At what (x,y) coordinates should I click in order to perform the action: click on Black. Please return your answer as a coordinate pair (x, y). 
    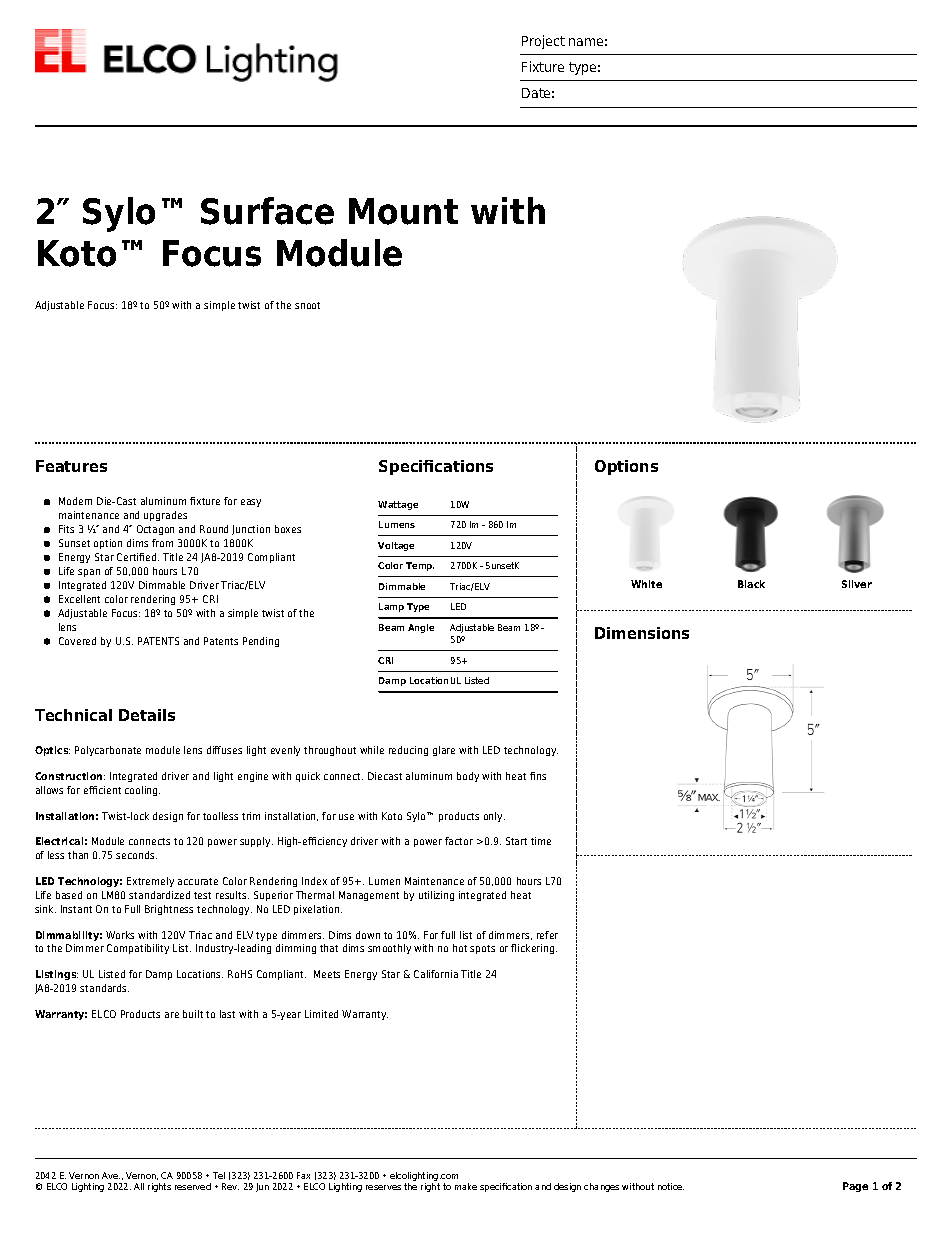
    Looking at the image, I should click on (751, 584).
